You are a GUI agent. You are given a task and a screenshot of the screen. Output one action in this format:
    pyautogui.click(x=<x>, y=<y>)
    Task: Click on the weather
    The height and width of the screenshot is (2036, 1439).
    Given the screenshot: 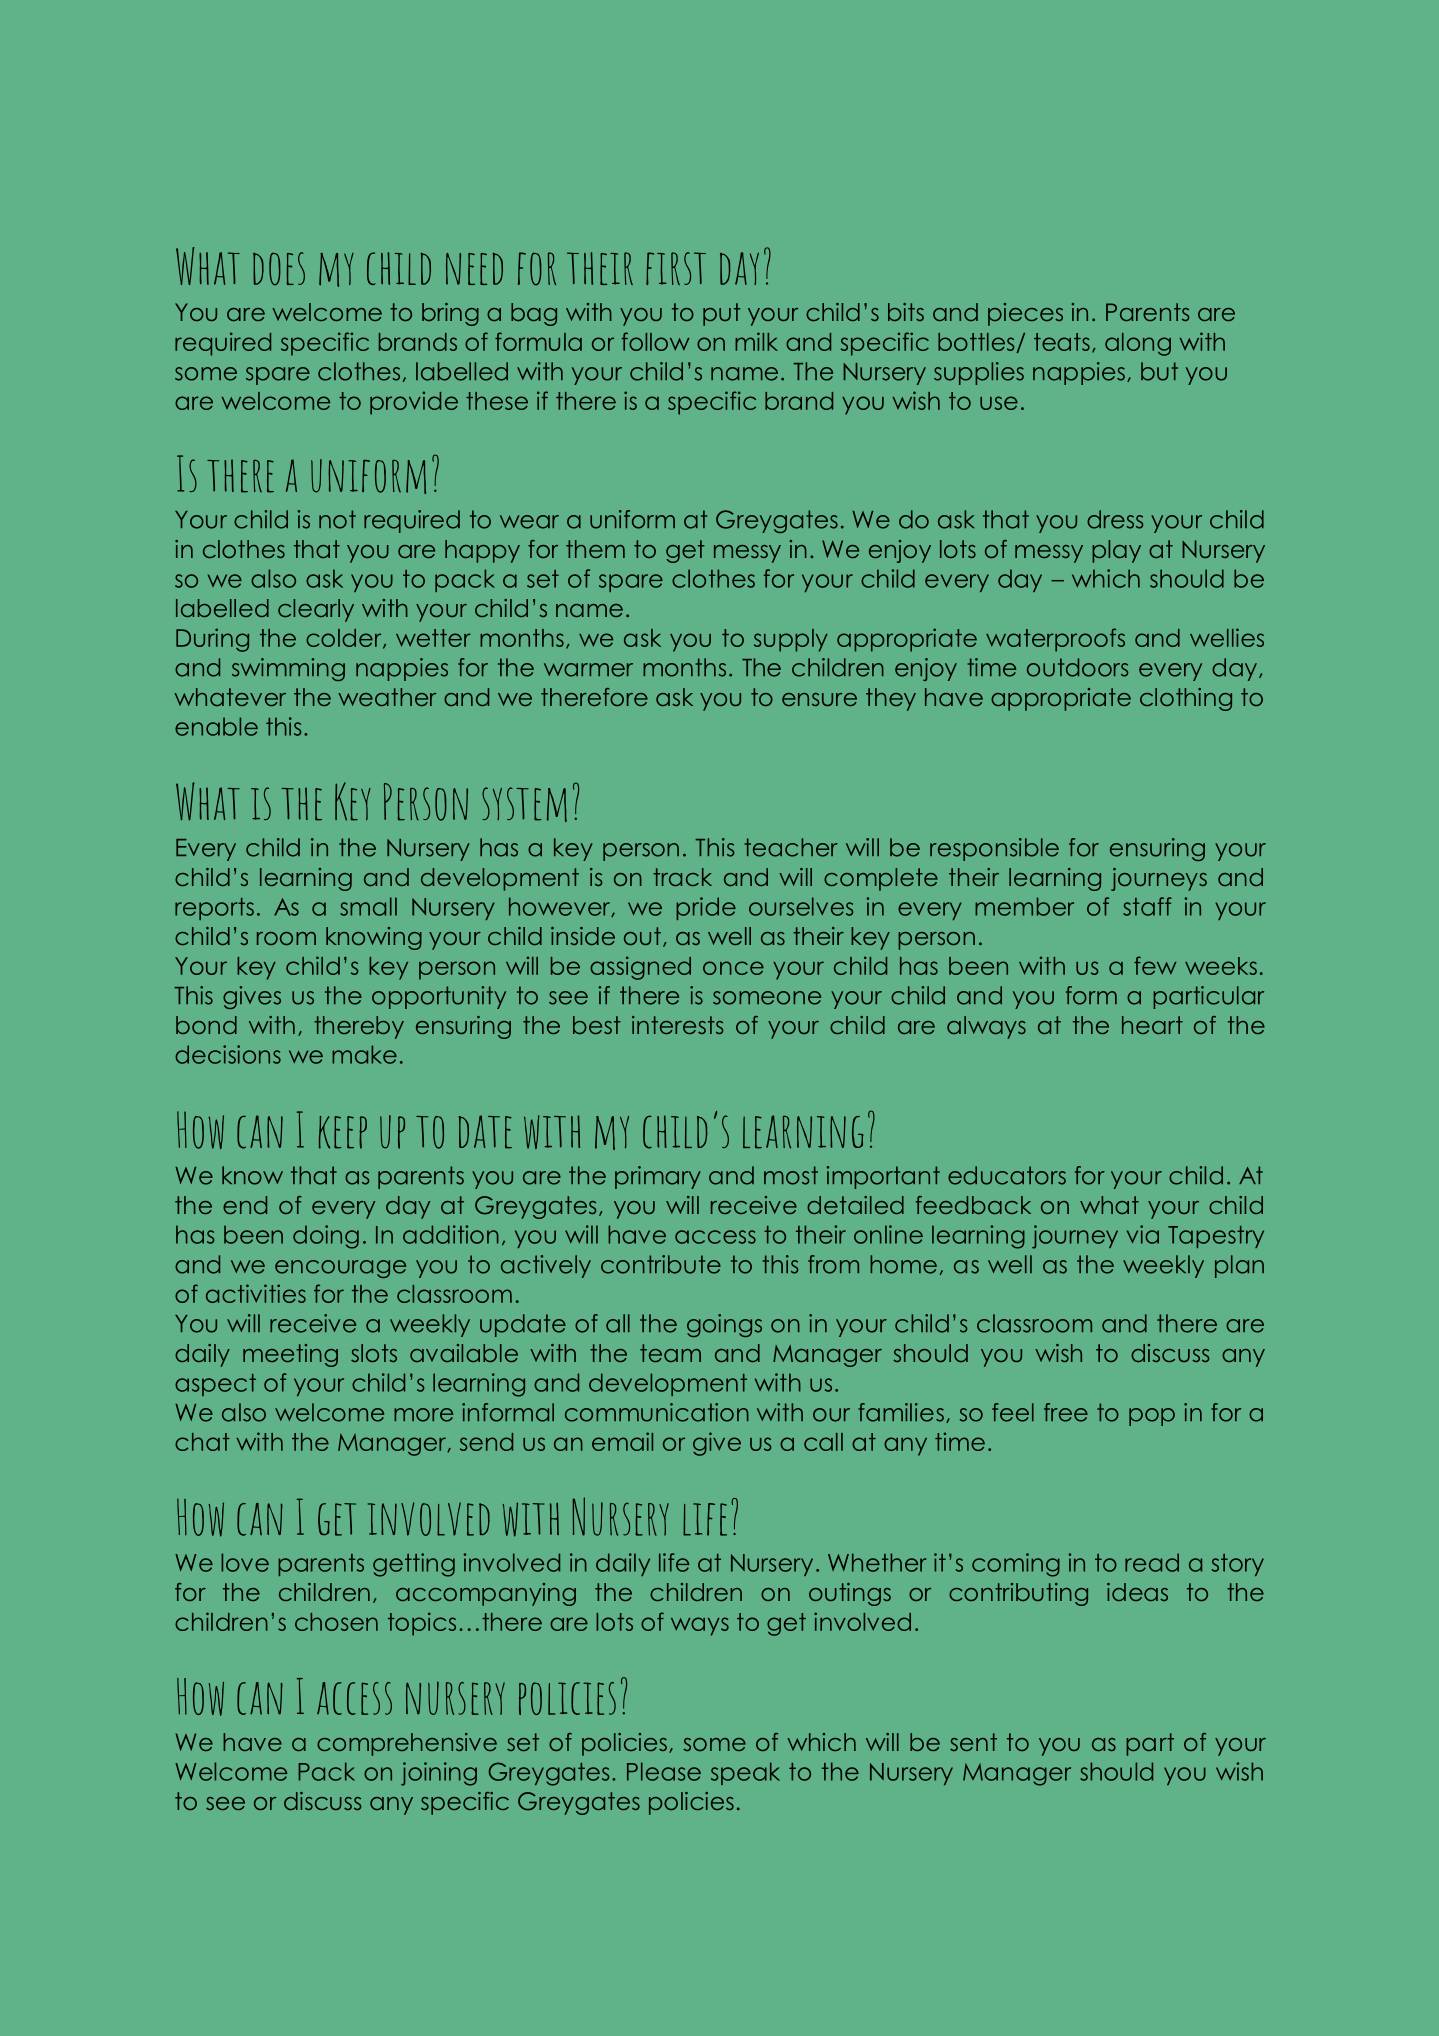 What is the action you would take?
    pyautogui.click(x=387, y=697)
